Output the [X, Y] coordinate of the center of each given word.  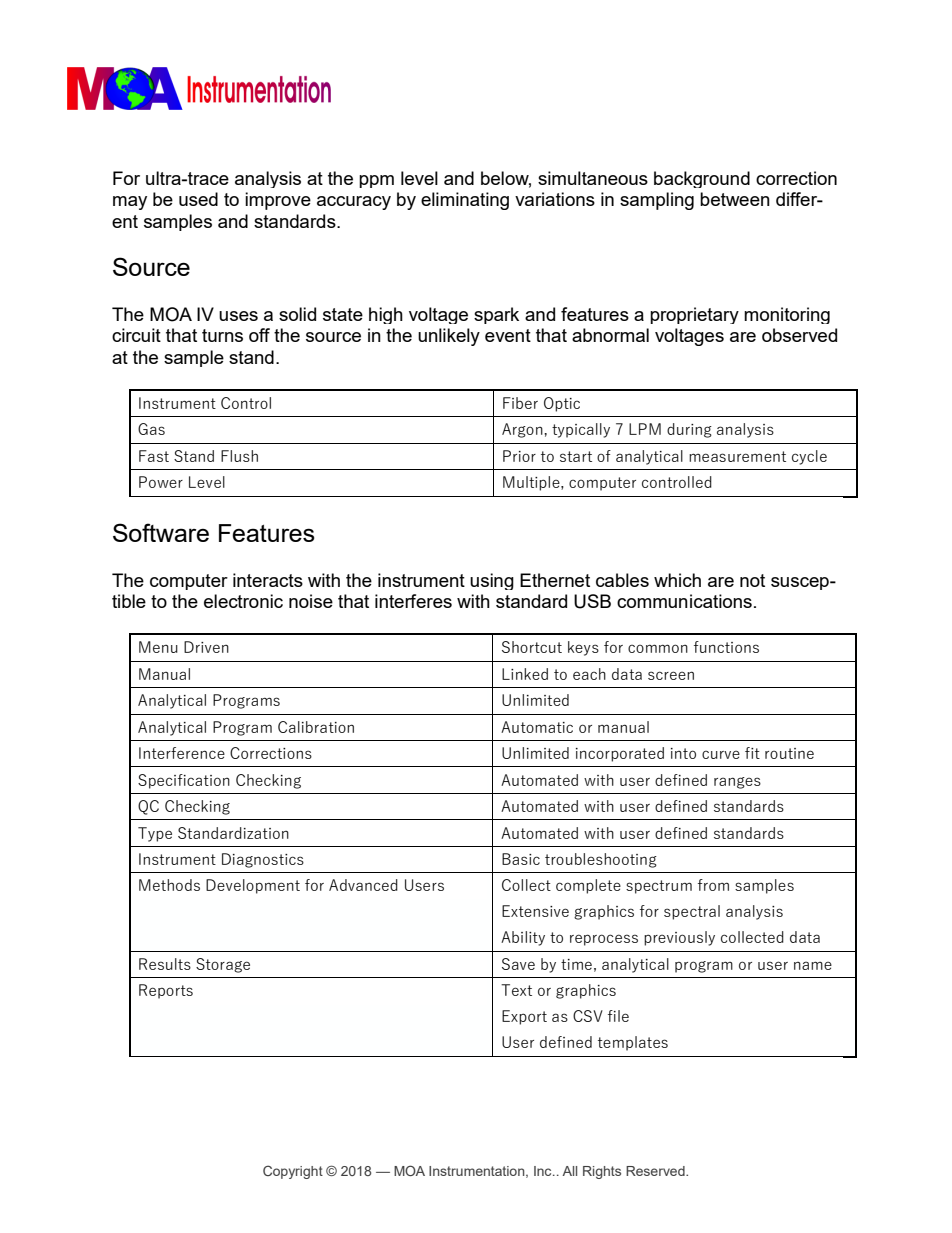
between [735, 199]
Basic [521, 859]
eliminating [465, 201]
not [752, 580]
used [198, 199]
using [492, 581]
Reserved [656, 1171]
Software [161, 532]
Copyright [293, 1172]
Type [155, 834]
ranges [737, 783]
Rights [602, 1172]
